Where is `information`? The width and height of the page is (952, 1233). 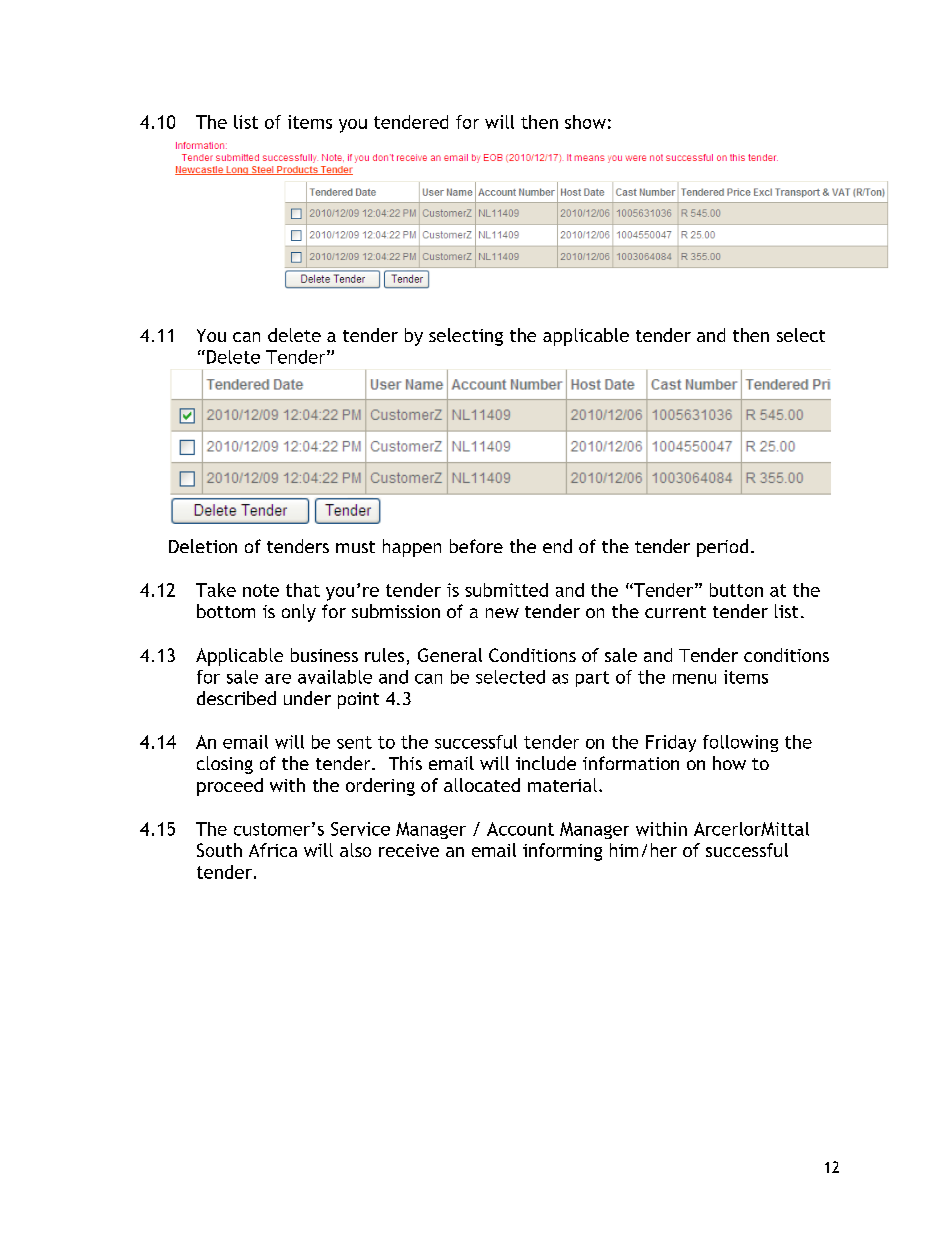
information is located at coordinates (631, 763).
